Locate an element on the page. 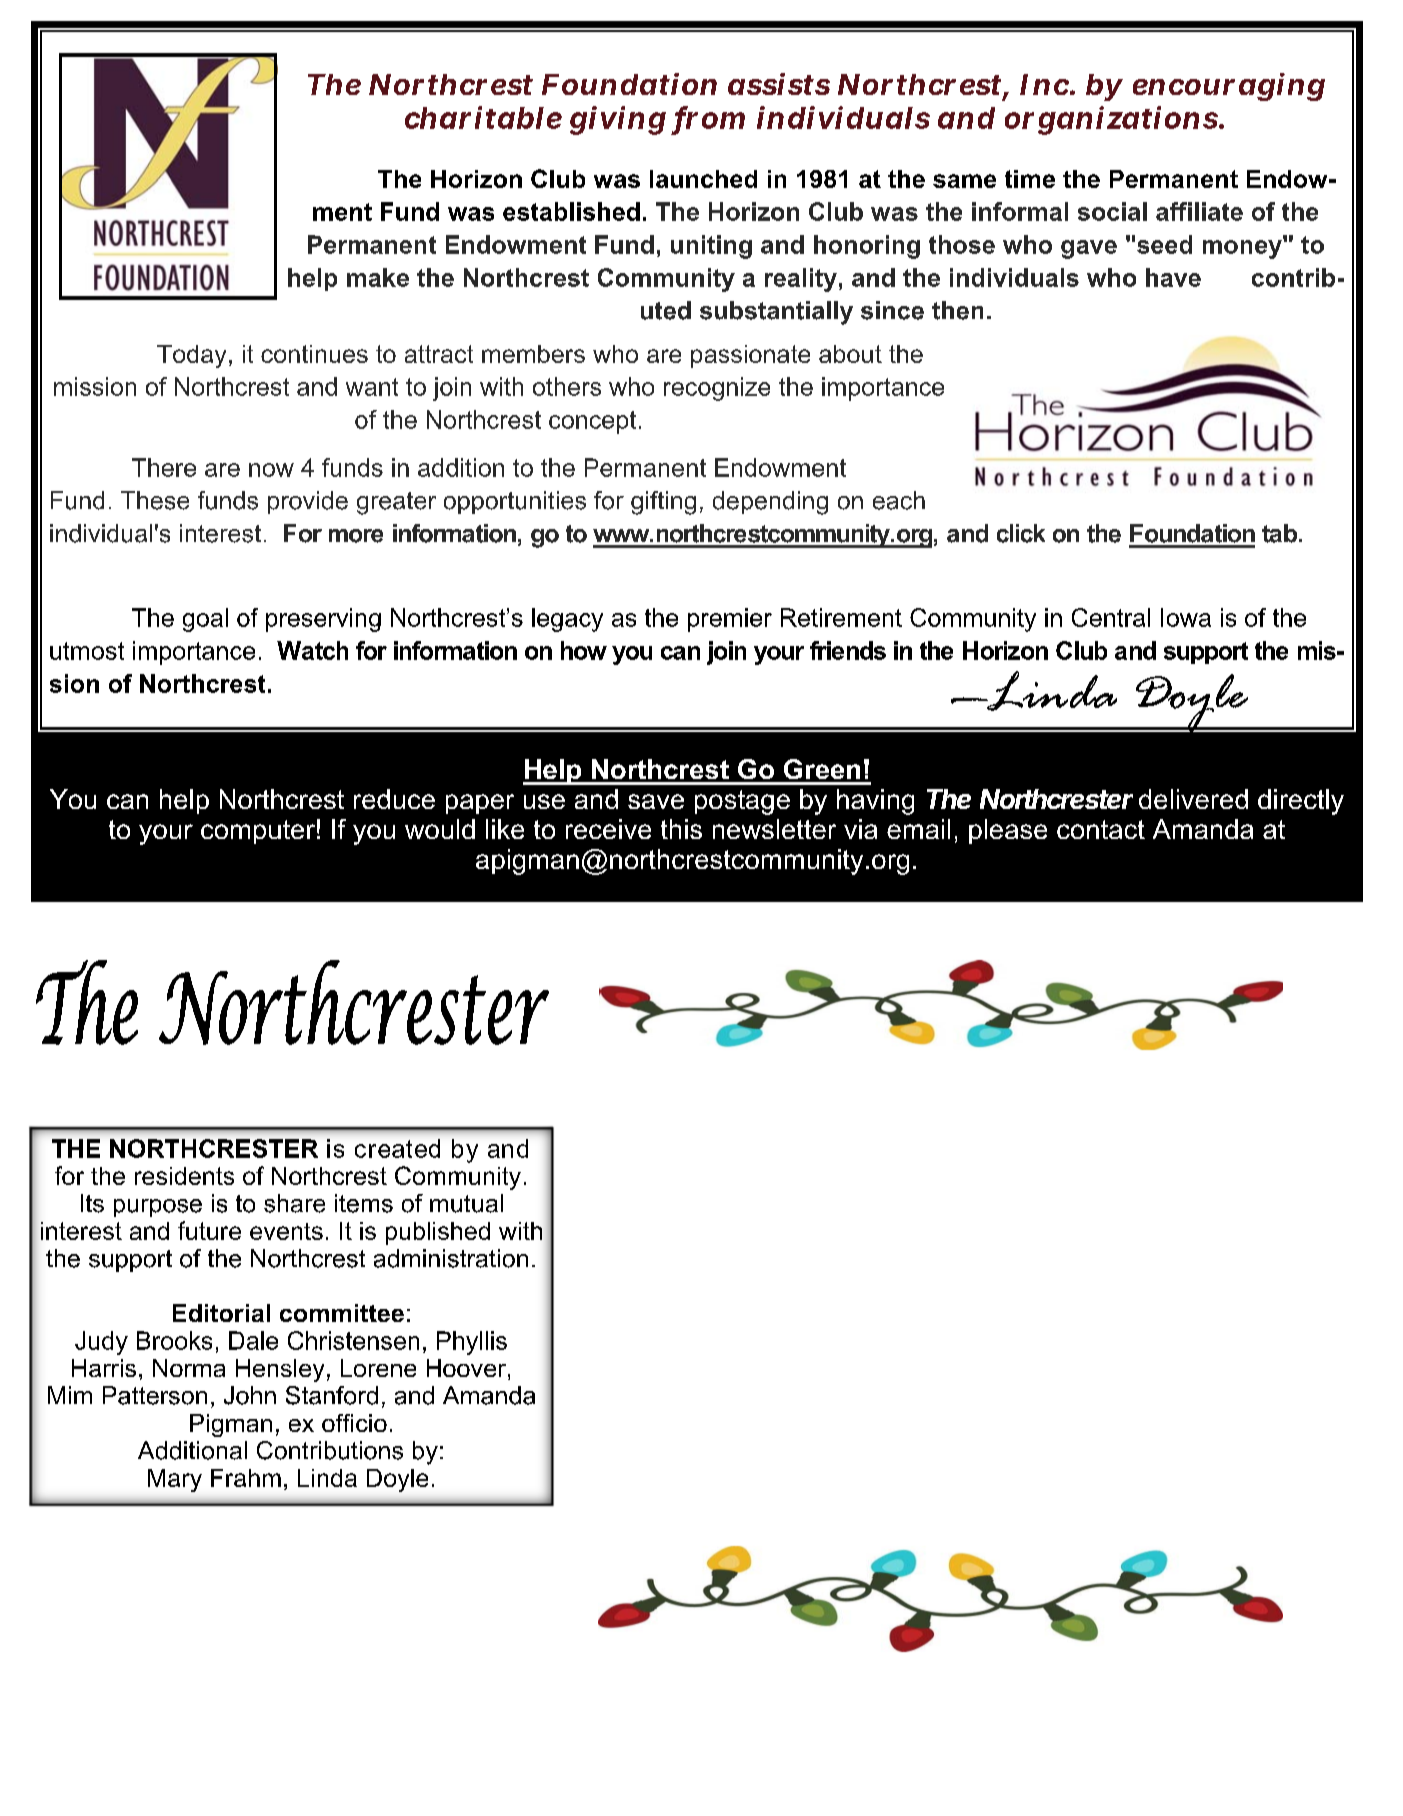  Phyllis is located at coordinates (472, 1343).
